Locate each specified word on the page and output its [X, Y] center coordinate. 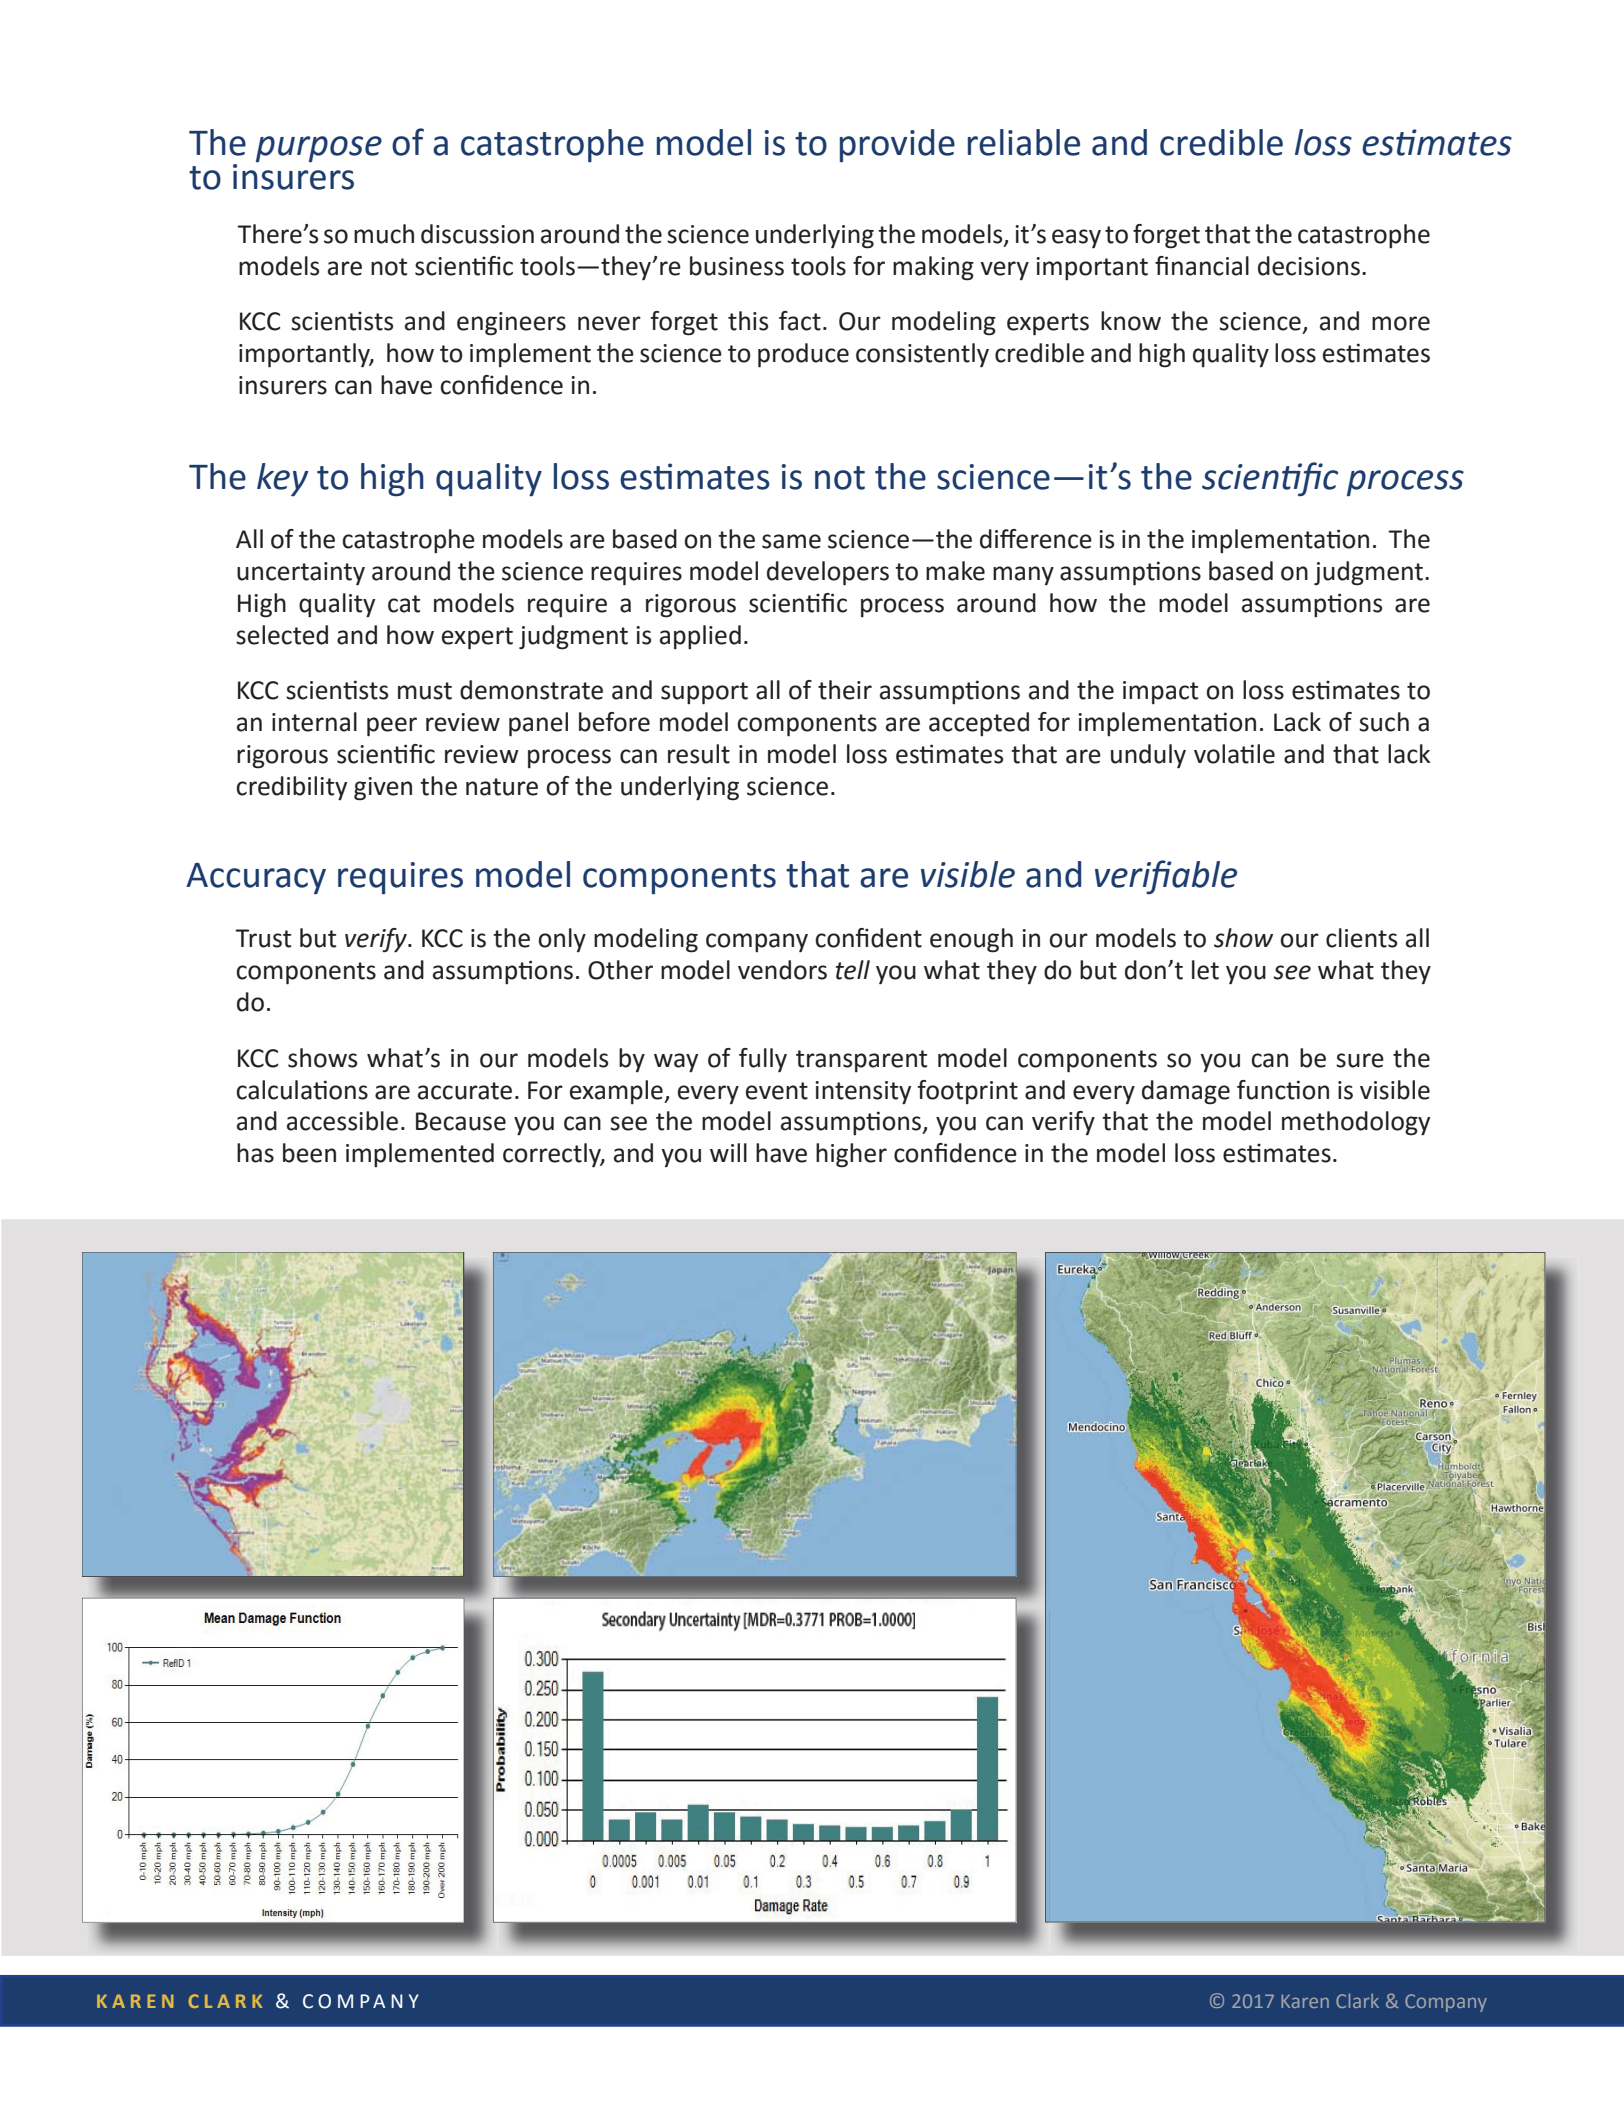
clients [1361, 938]
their [845, 690]
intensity [863, 1093]
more [1401, 323]
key [283, 480]
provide [897, 146]
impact [1160, 693]
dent [896, 938]
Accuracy [256, 879]
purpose [319, 149]
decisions [1309, 266]
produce [803, 355]
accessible [342, 1121]
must [425, 691]
